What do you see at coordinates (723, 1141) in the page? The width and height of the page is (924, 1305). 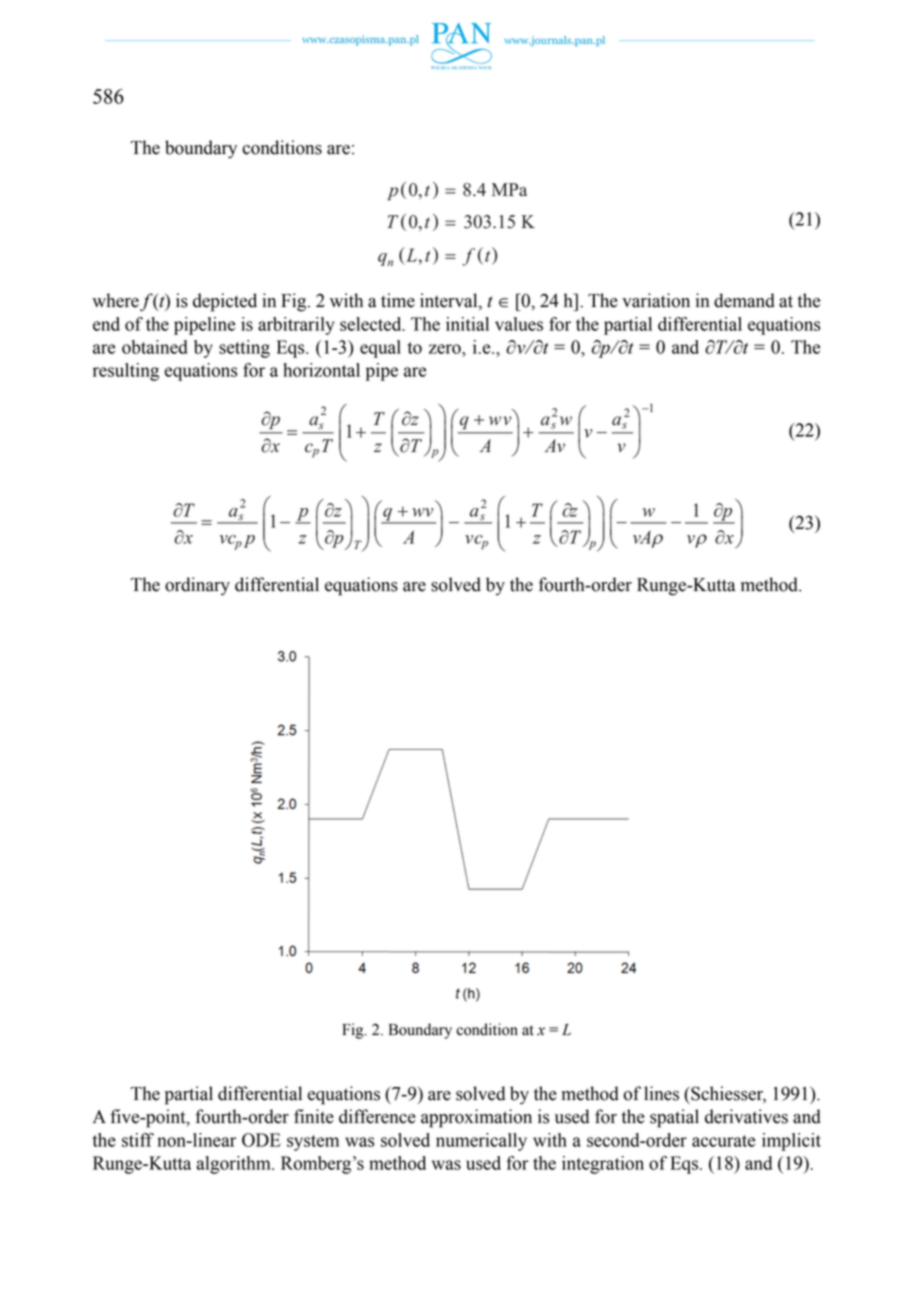 I see `accurate` at bounding box center [723, 1141].
